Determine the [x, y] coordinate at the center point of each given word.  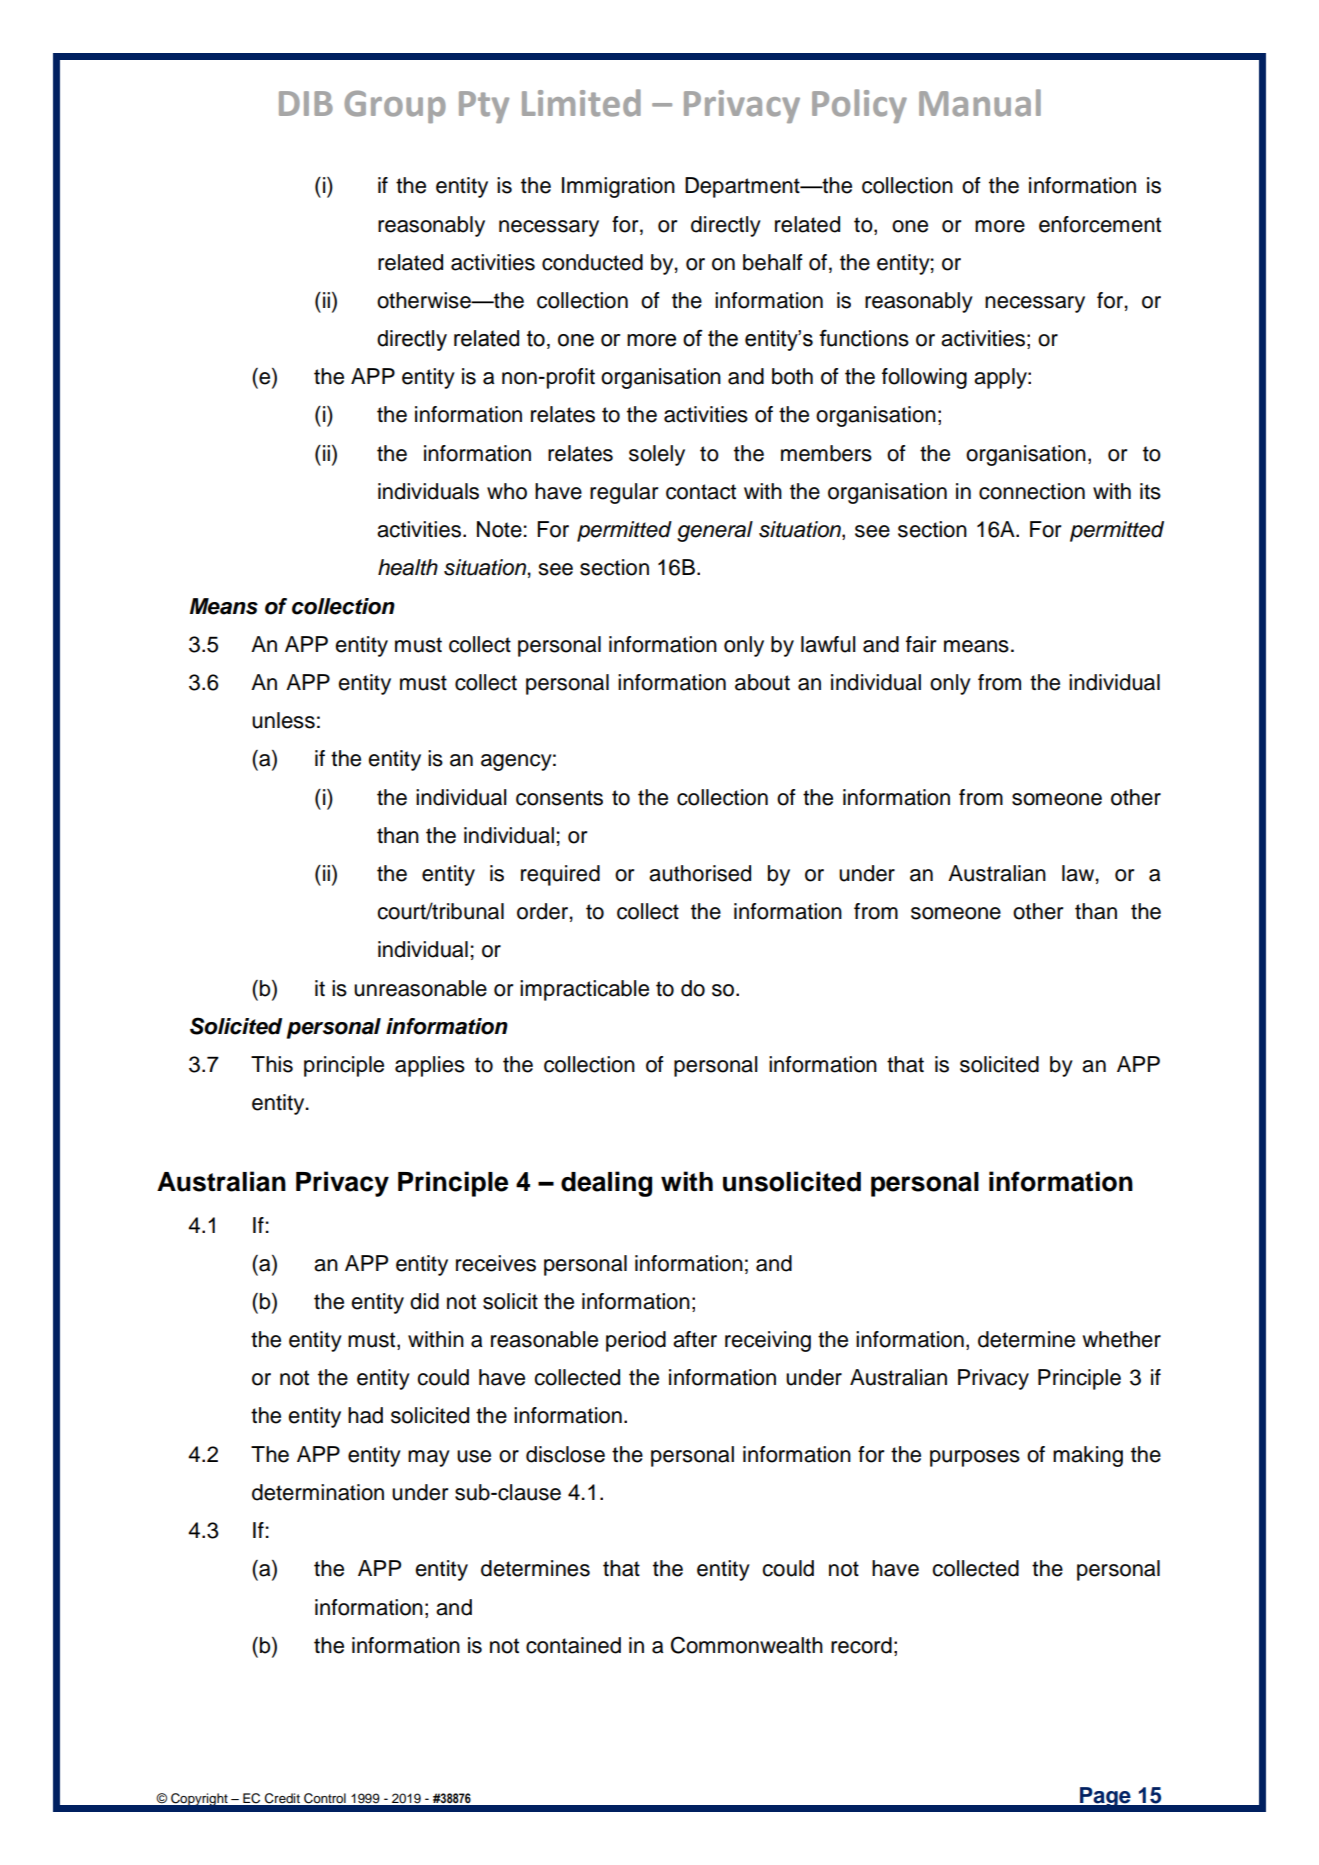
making [1088, 1456]
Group [395, 106]
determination [318, 1492]
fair [921, 644]
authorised [700, 873]
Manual [980, 103]
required [560, 875]
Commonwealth [747, 1645]
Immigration [618, 187]
